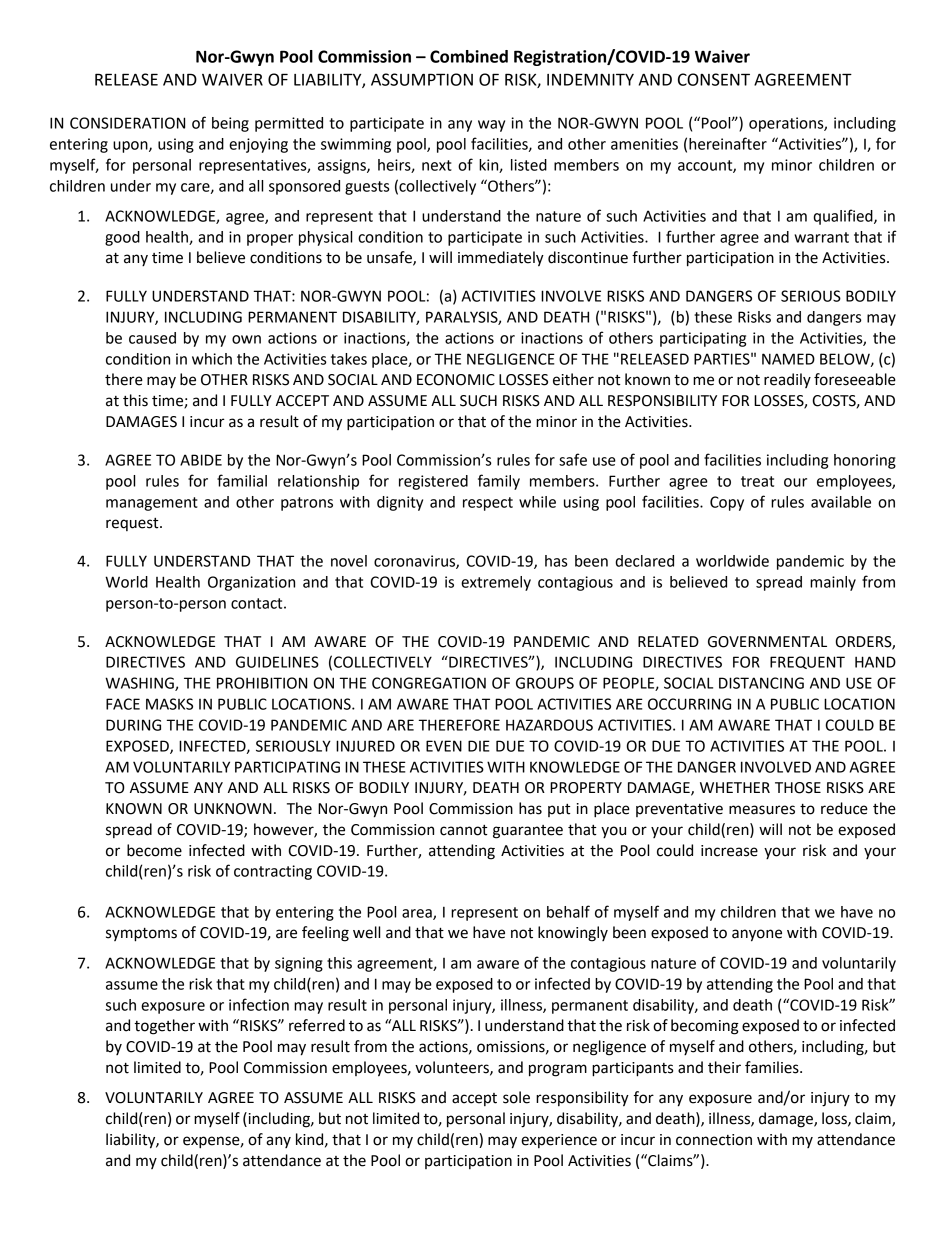 The width and height of the screenshot is (952, 1233). Describe the element at coordinates (714, 79) in the screenshot. I see `CONSENT` at that location.
